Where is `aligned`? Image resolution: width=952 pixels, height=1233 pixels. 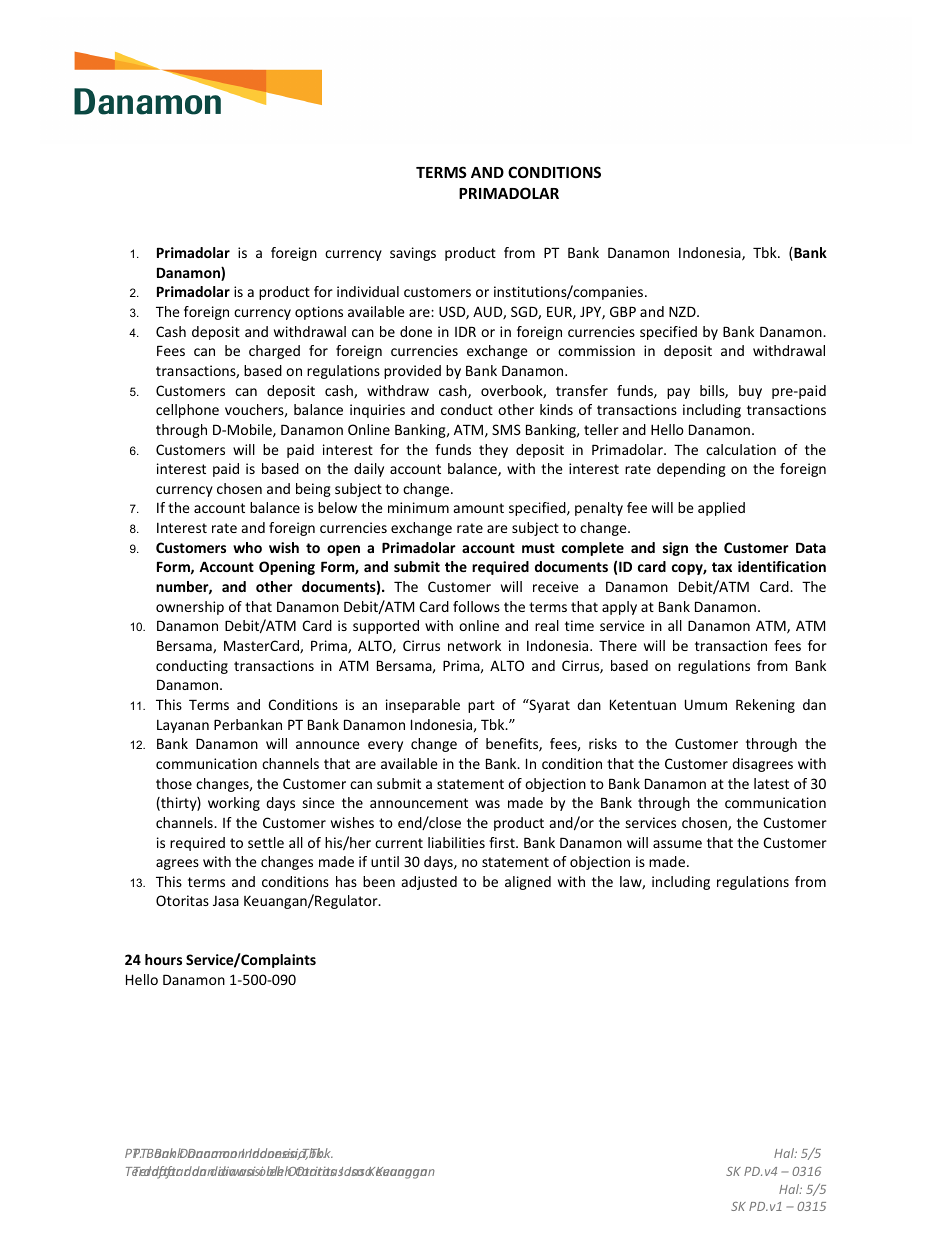 aligned is located at coordinates (528, 883).
